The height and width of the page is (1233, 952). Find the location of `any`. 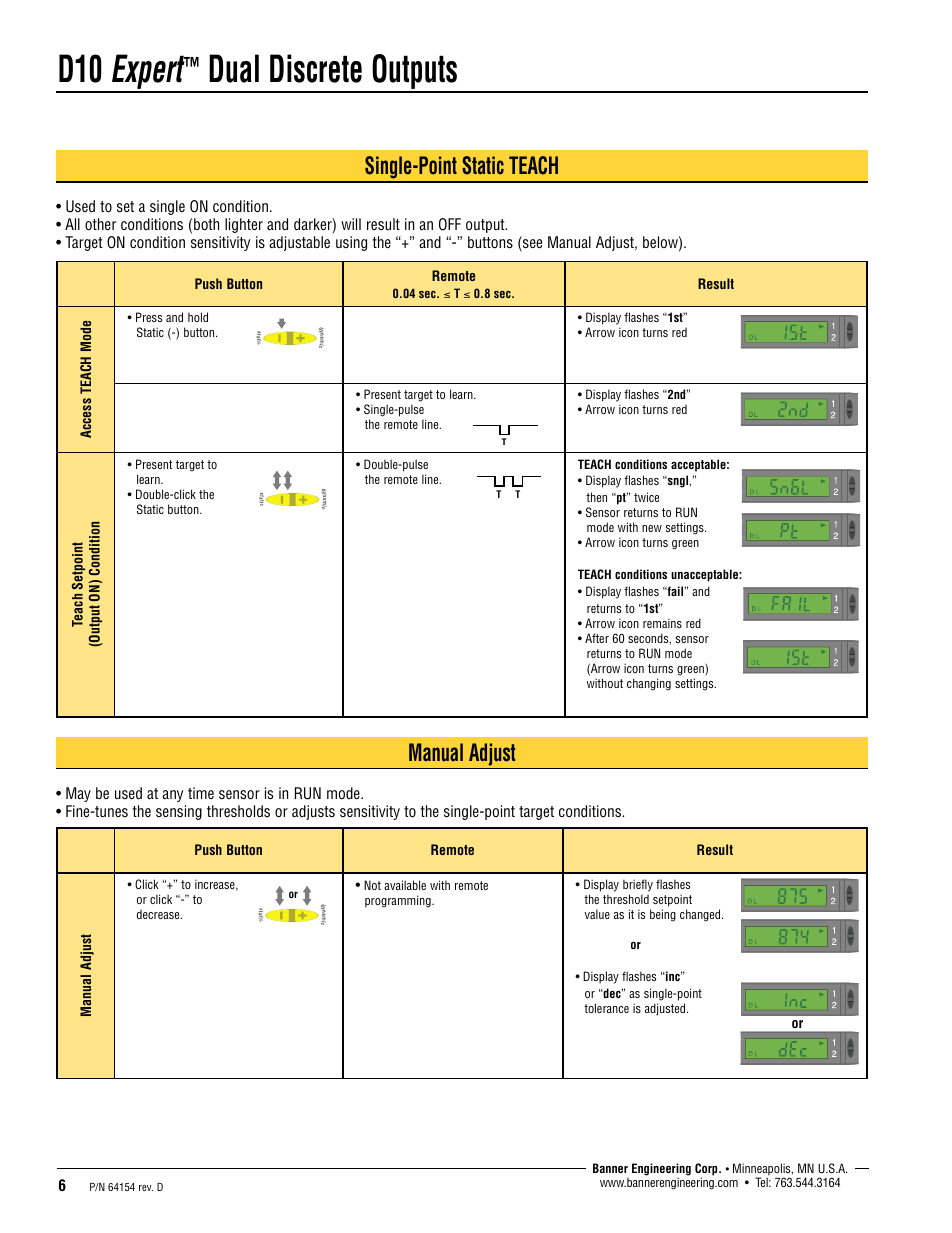

any is located at coordinates (172, 796).
